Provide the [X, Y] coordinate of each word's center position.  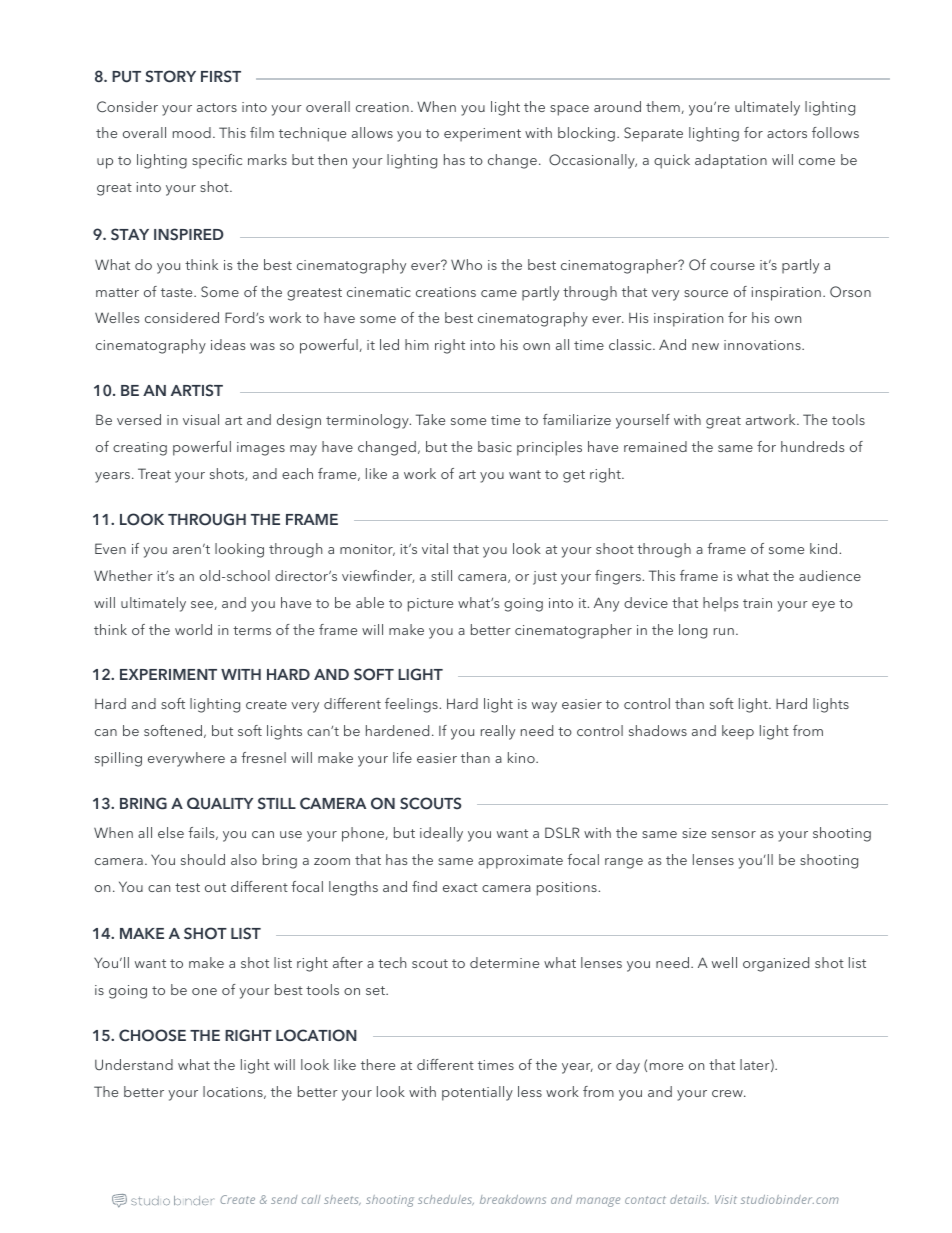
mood [192, 132]
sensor [734, 834]
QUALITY [220, 803]
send [284, 1199]
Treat [154, 473]
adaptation [731, 161]
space [569, 110]
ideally [441, 834]
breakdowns [513, 1199]
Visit [726, 1199]
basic [495, 446]
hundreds [812, 446]
